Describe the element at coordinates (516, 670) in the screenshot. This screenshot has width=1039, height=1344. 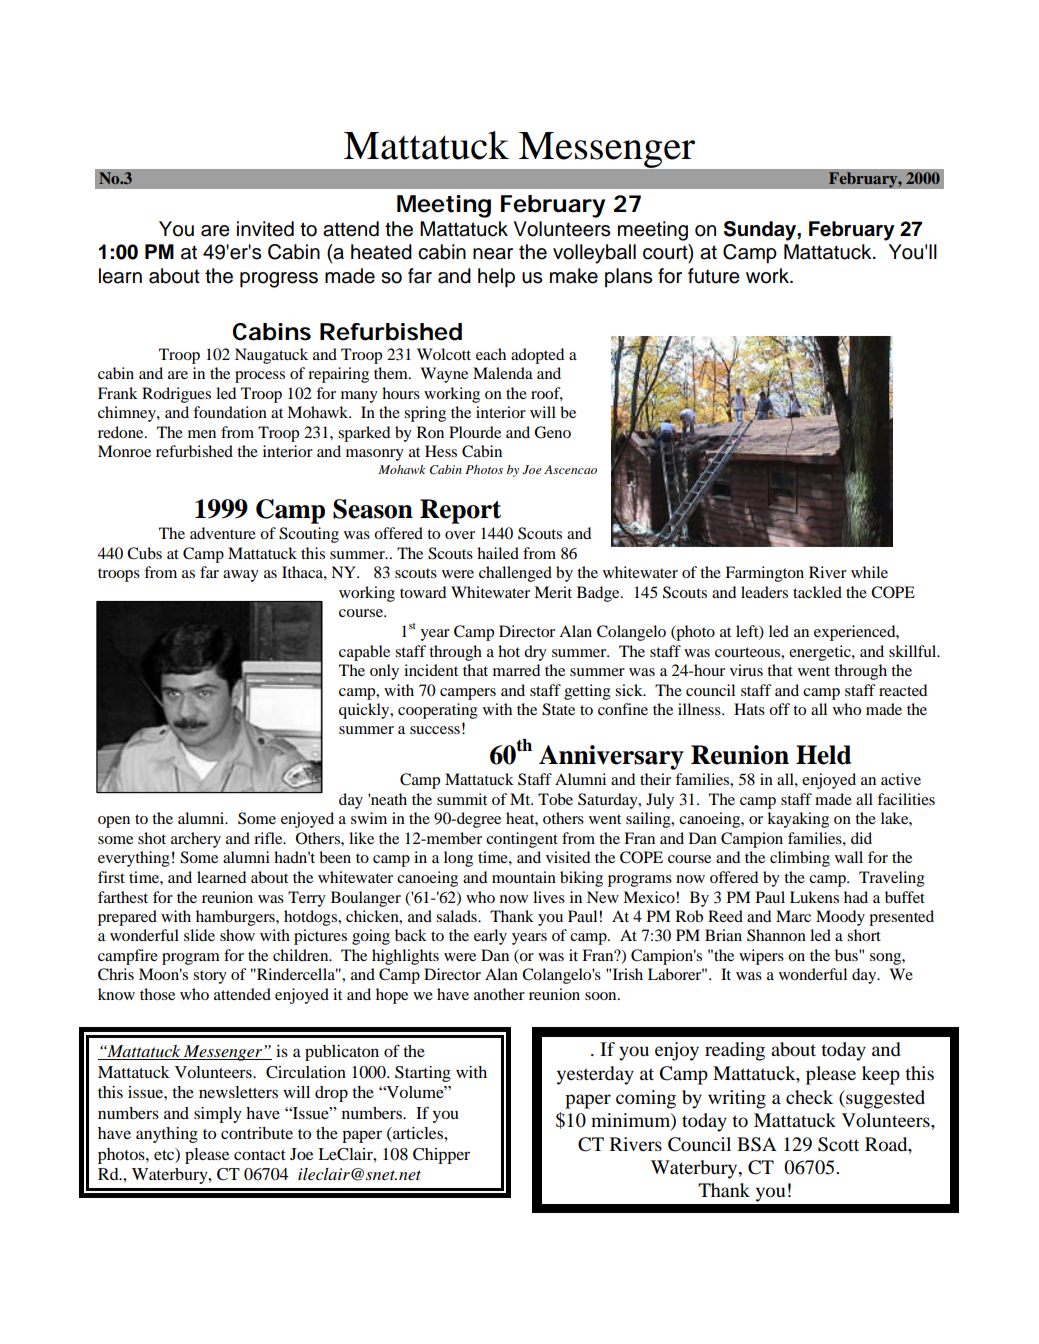
I see `marred` at that location.
